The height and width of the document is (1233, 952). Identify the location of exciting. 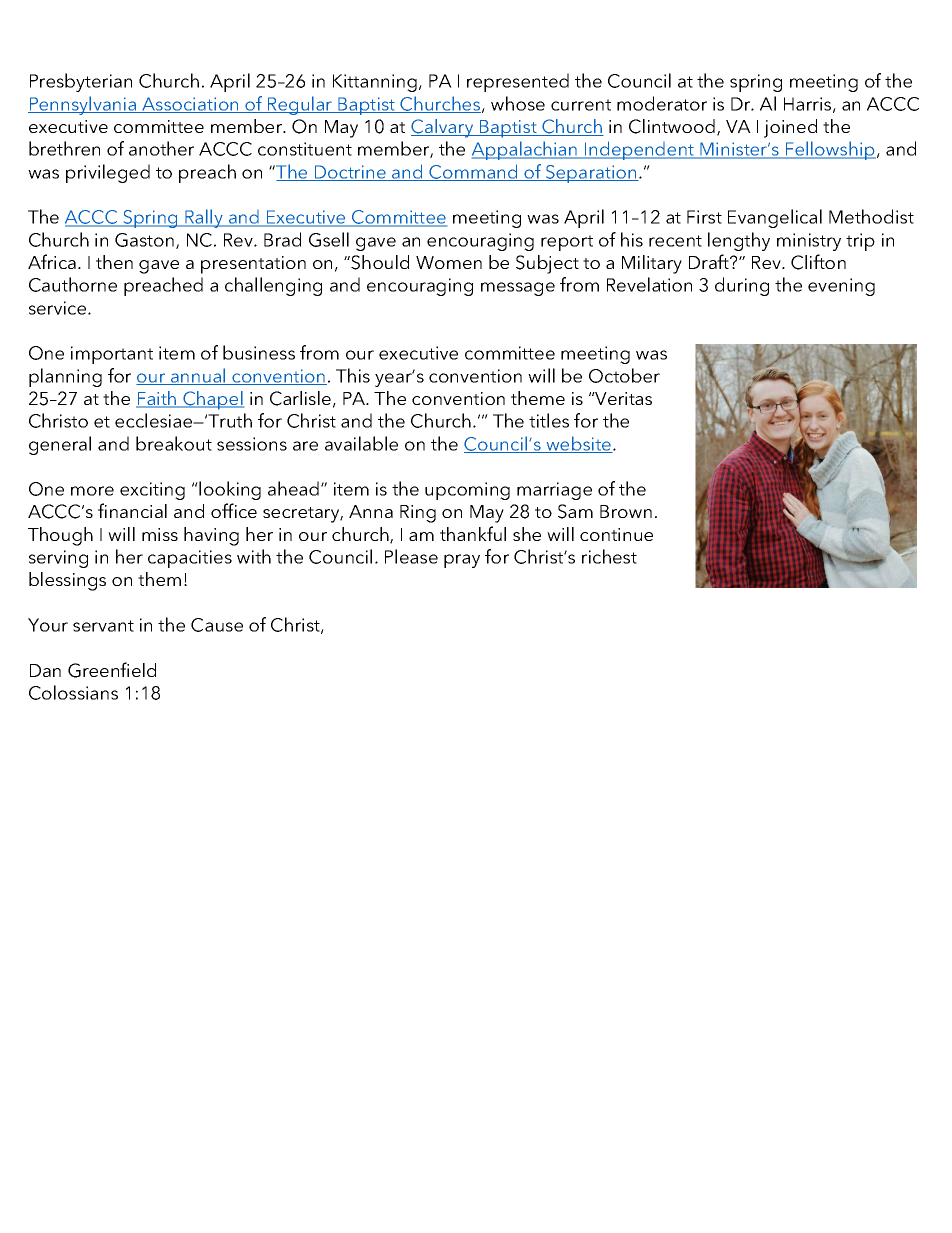
(152, 491).
